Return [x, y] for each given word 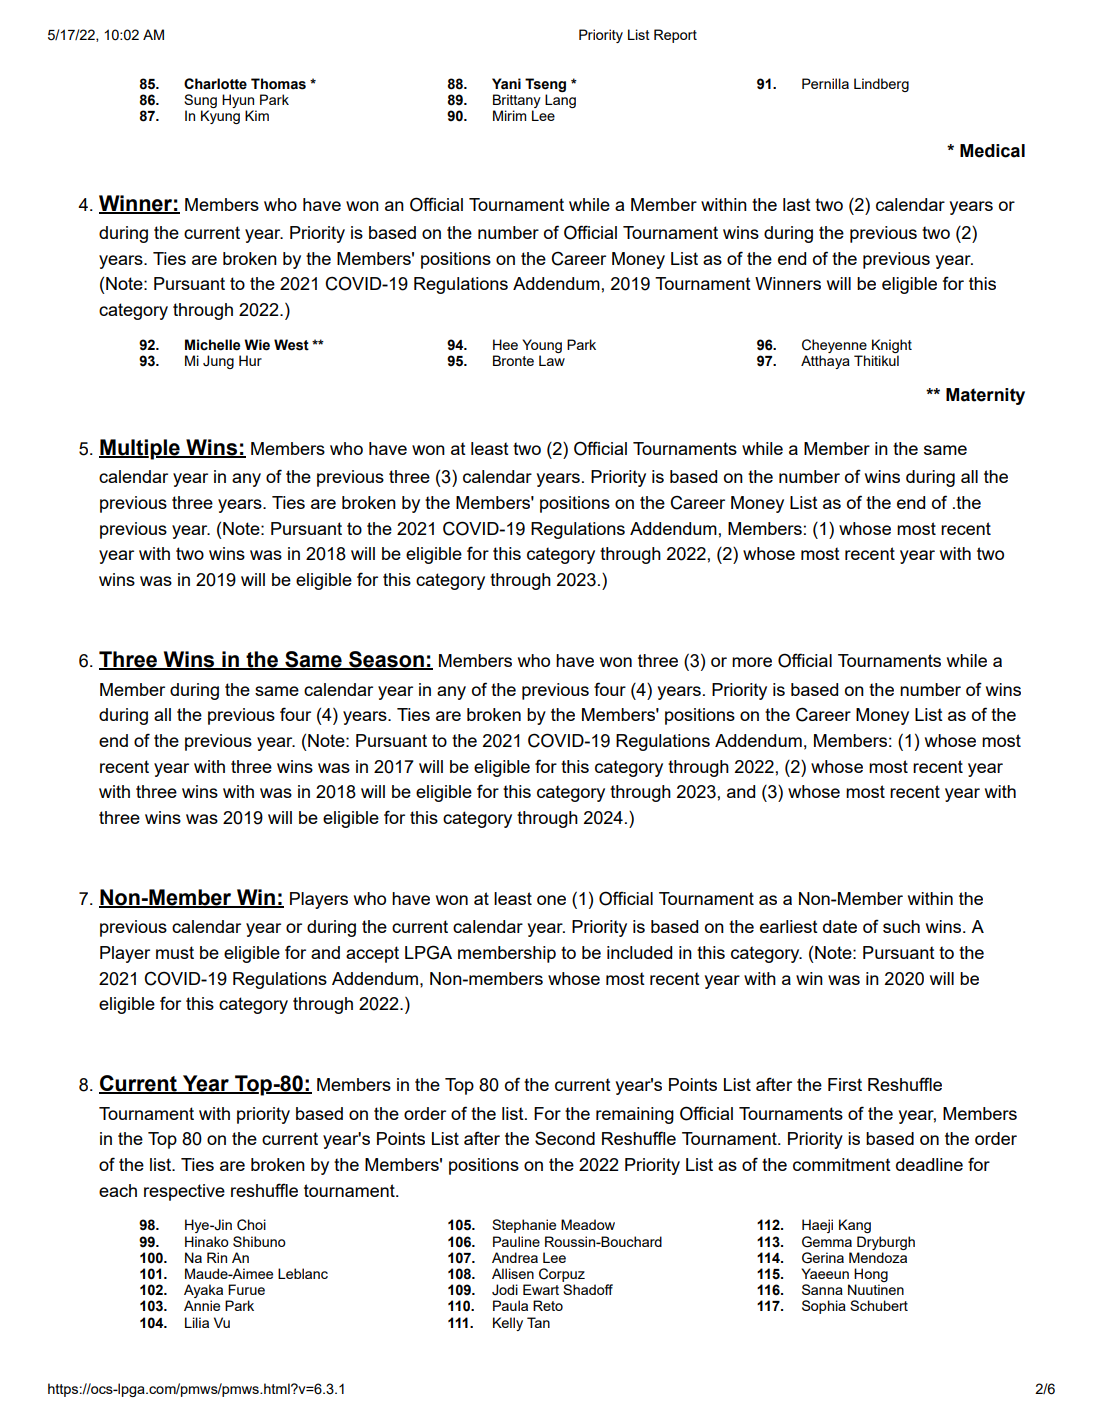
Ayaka [203, 1292]
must [175, 952]
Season [386, 660]
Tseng [545, 86]
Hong [871, 1275]
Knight [892, 346]
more [752, 662]
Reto [548, 1305]
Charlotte [215, 84]
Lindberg [881, 85]
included [639, 952]
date [840, 926]
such [901, 926]
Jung [218, 362]
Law [552, 360]
